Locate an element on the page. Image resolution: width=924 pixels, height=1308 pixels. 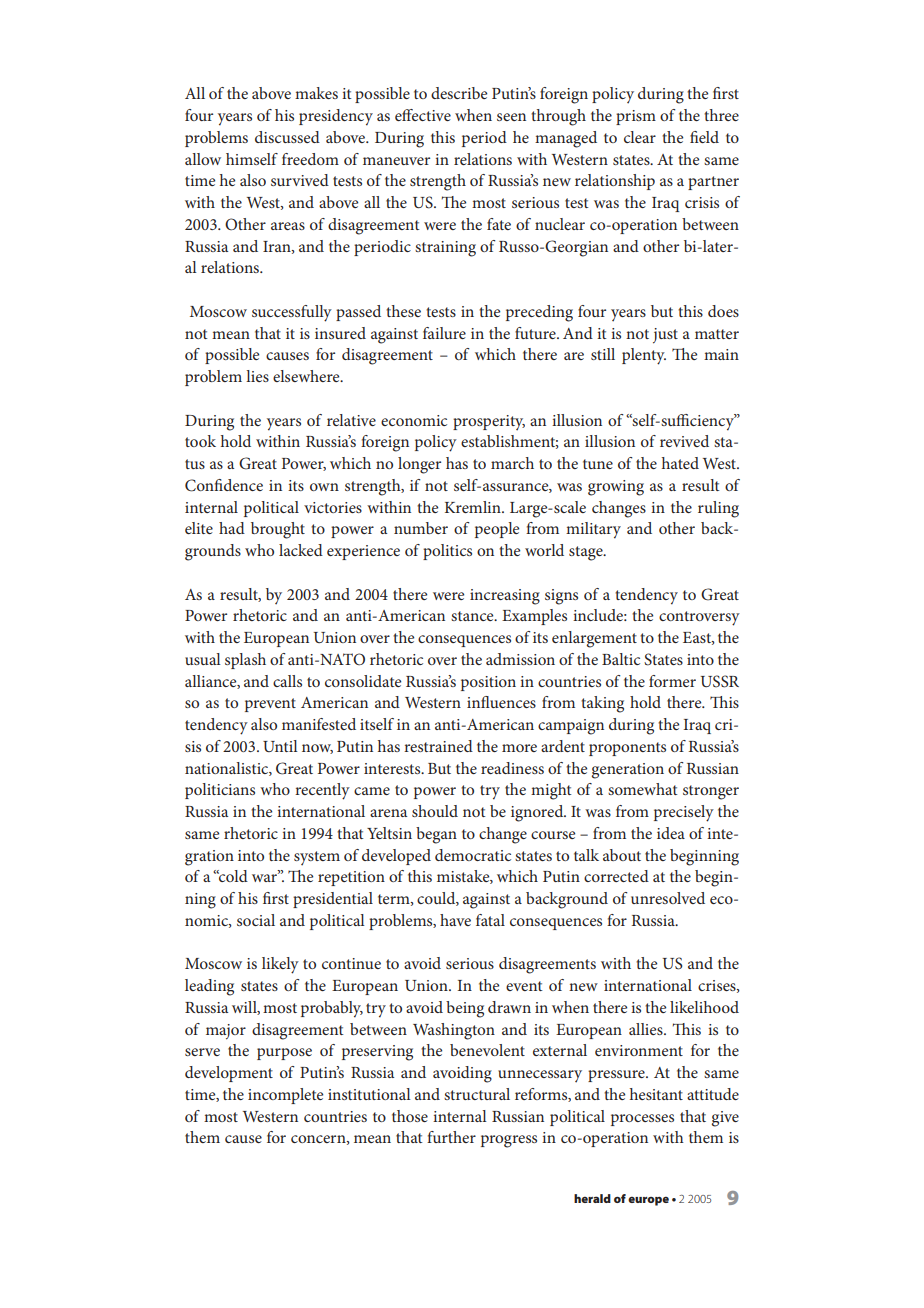
should is located at coordinates (435, 811).
